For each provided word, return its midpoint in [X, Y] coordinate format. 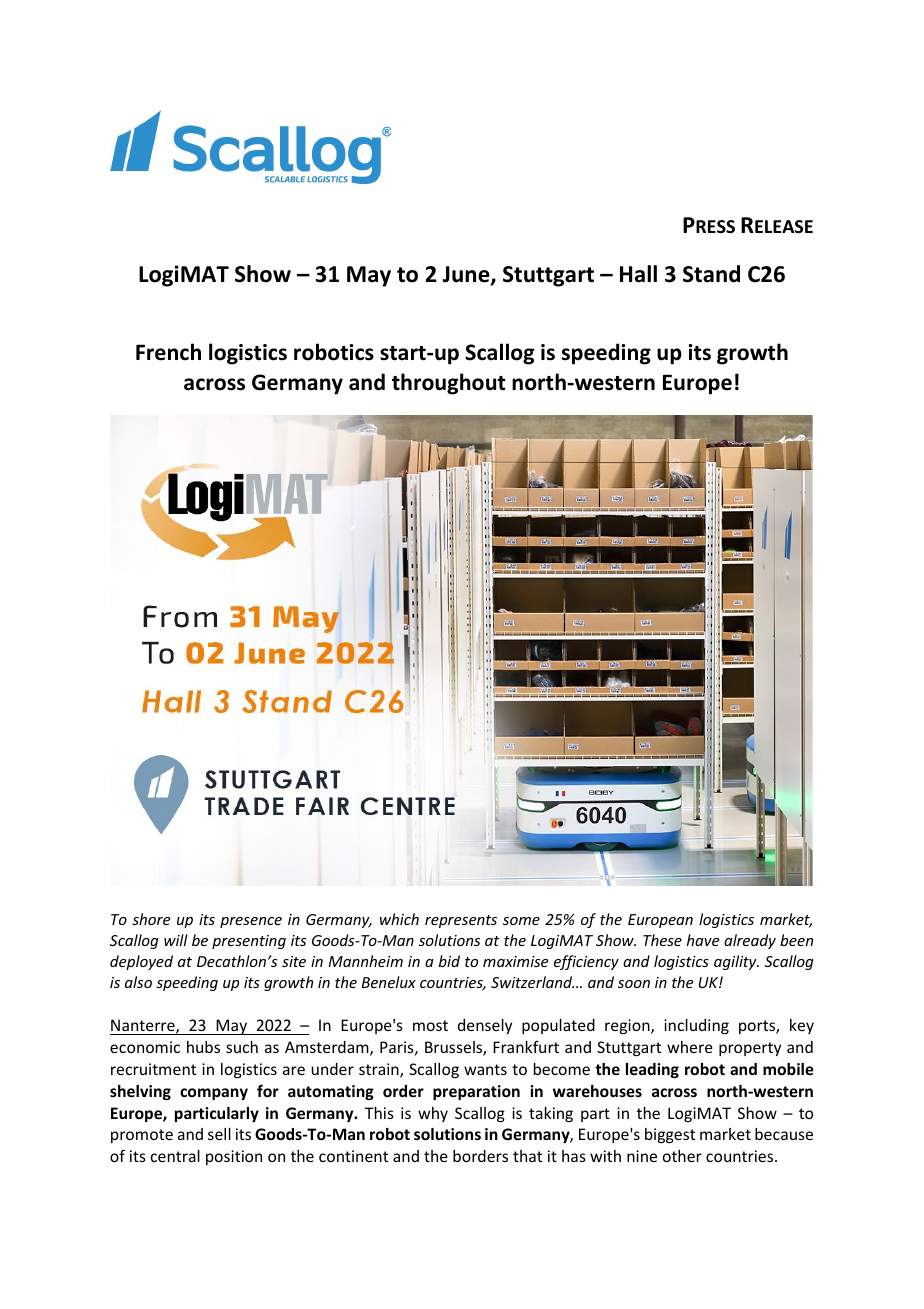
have [703, 940]
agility [736, 962]
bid [449, 961]
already [750, 941]
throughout [448, 384]
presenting [249, 942]
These [662, 940]
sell [219, 1134]
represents [461, 921]
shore [151, 919]
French [168, 352]
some [521, 921]
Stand [711, 274]
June [467, 275]
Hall [638, 274]
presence [251, 922]
